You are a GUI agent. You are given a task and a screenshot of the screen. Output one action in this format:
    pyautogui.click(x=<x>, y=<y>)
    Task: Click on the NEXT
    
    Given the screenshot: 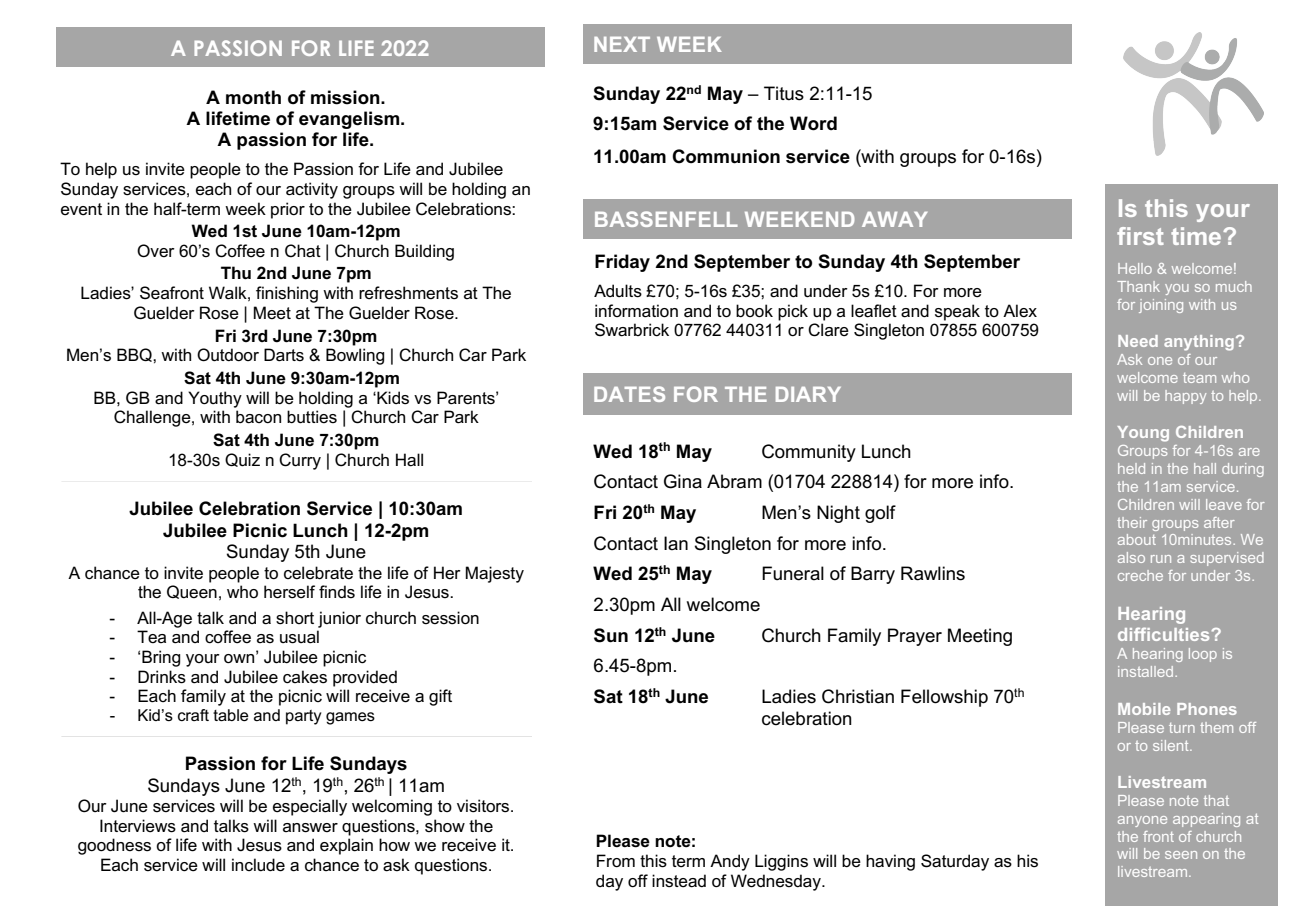 What is the action you would take?
    pyautogui.click(x=622, y=44)
